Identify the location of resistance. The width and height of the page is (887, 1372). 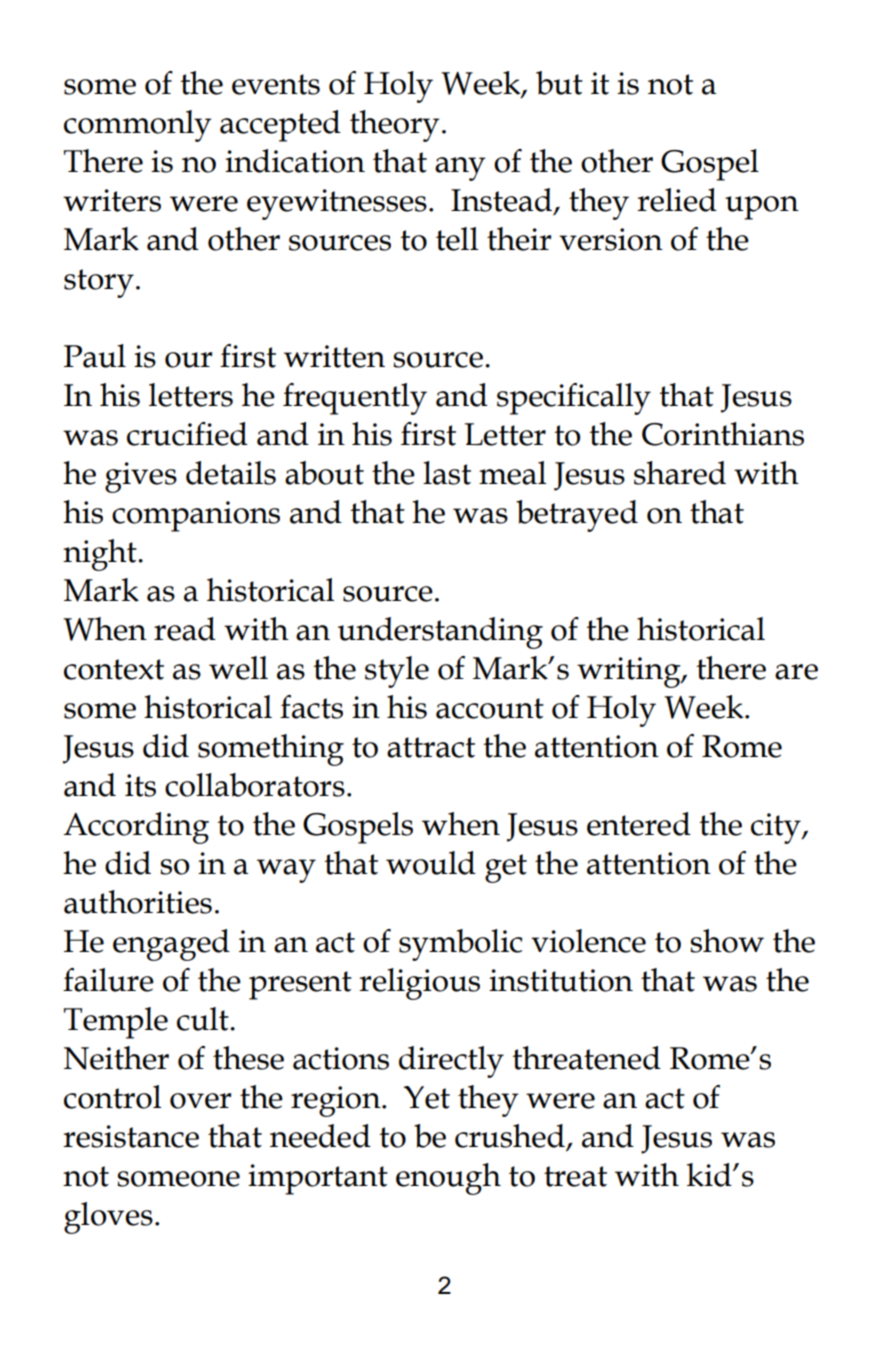
(131, 1136).
